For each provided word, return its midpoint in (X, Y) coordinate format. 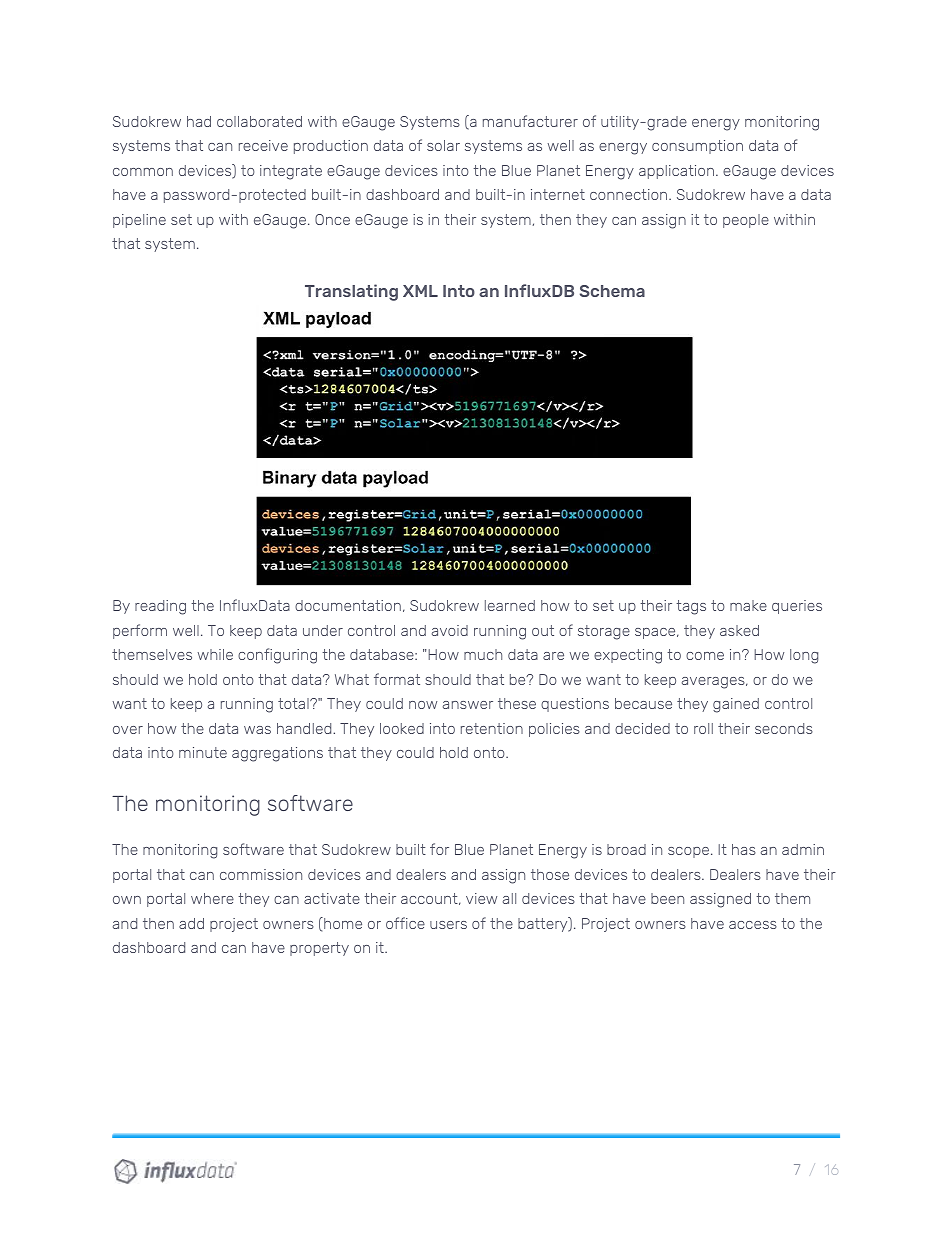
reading (160, 607)
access (753, 925)
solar (443, 145)
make (748, 605)
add (191, 923)
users (448, 925)
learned (510, 605)
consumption (697, 147)
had (199, 121)
